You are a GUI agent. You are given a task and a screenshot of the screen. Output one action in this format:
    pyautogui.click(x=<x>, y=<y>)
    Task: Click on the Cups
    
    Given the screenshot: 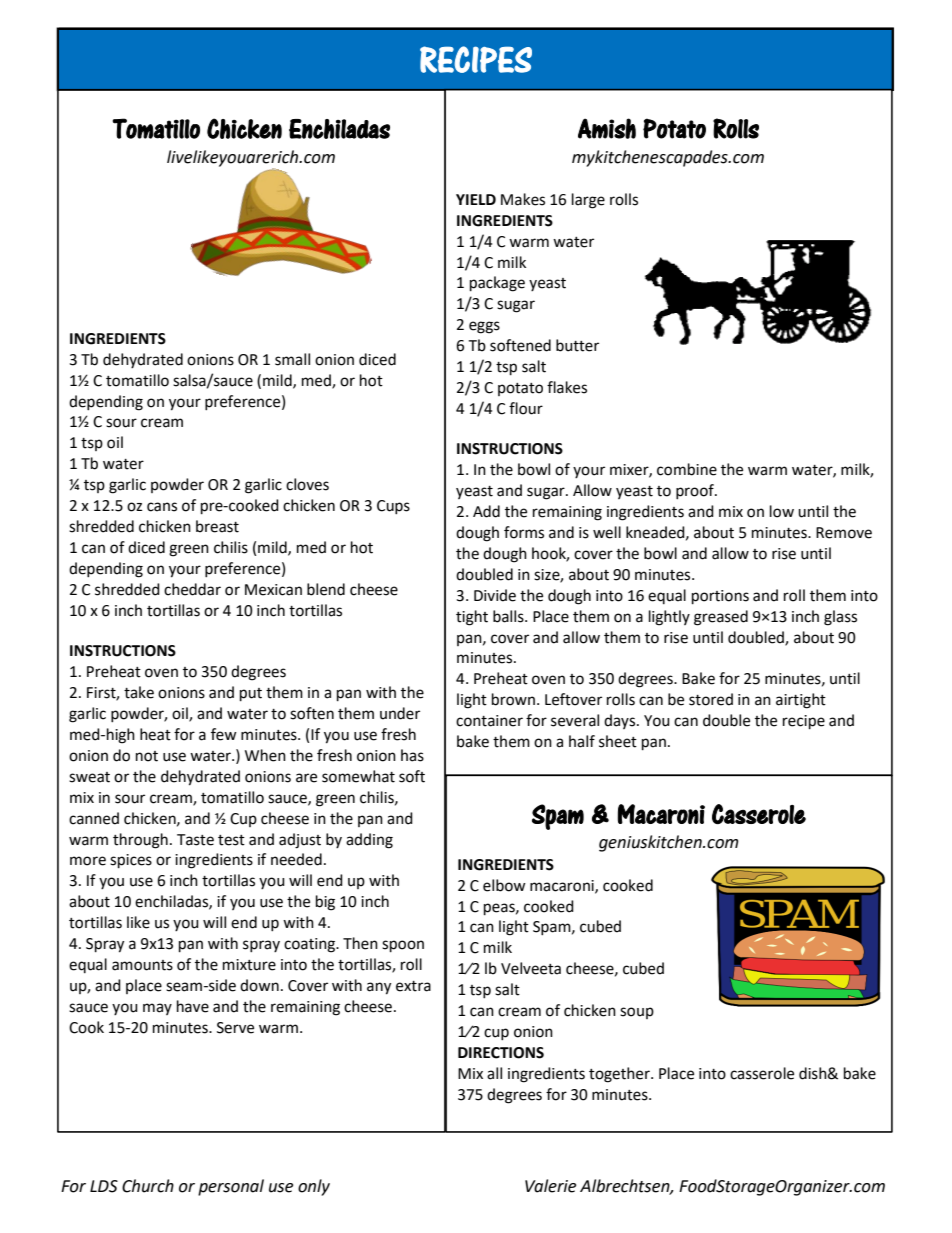 What is the action you would take?
    pyautogui.click(x=393, y=507)
